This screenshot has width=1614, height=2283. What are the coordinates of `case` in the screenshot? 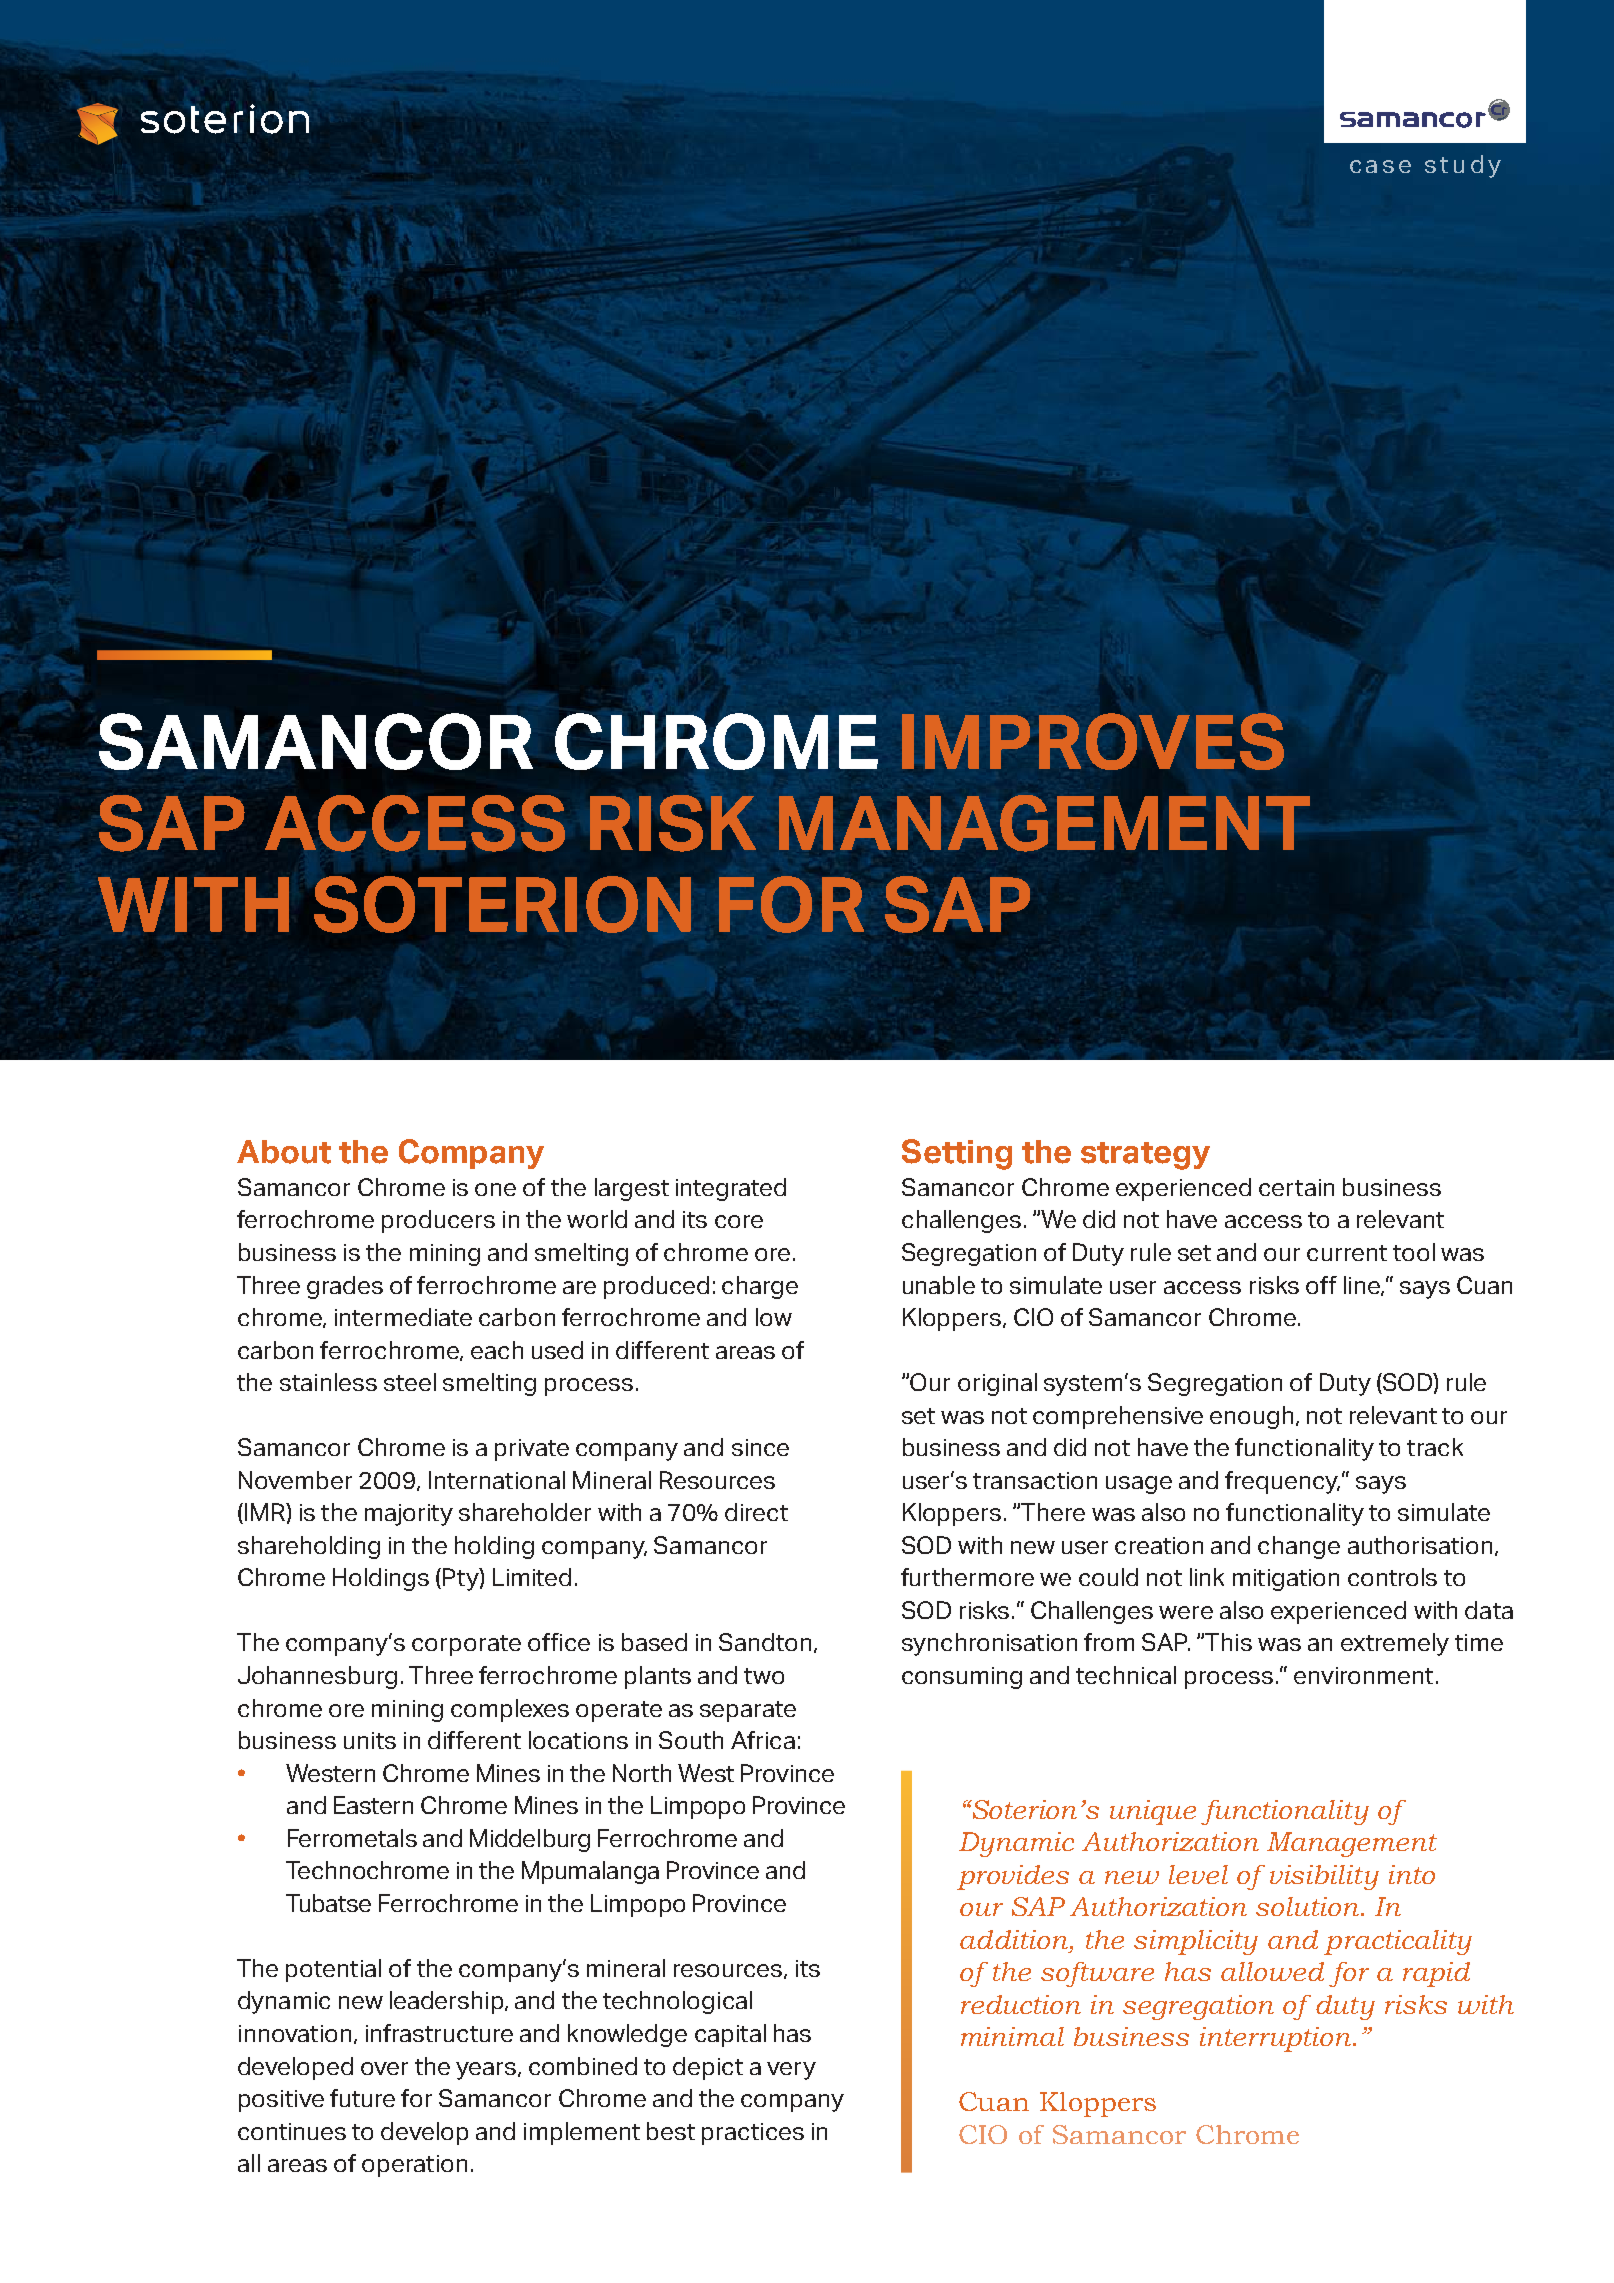 It's located at (1380, 166).
